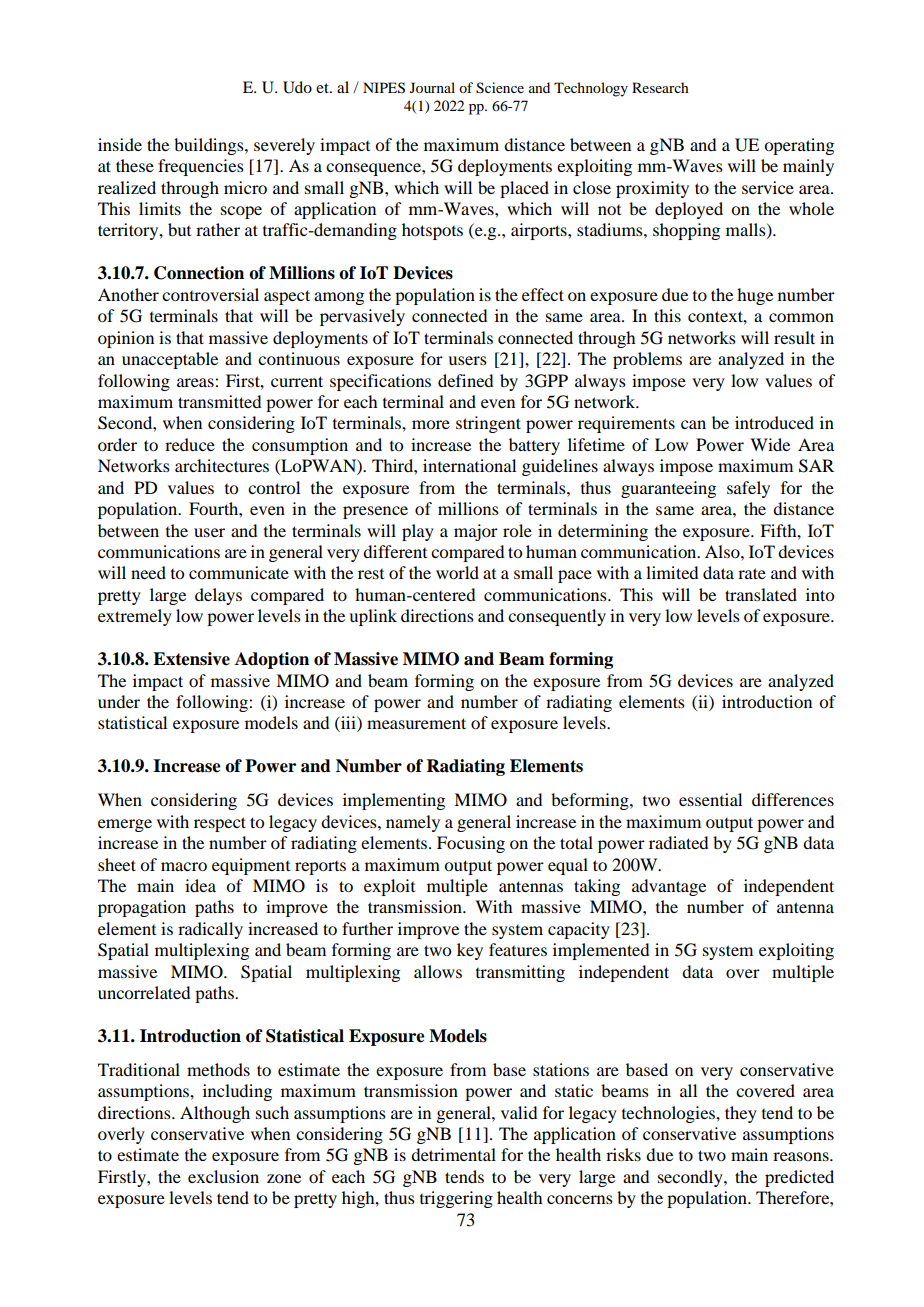 The width and height of the screenshot is (924, 1307). Describe the element at coordinates (710, 799) in the screenshot. I see `essential` at that location.
